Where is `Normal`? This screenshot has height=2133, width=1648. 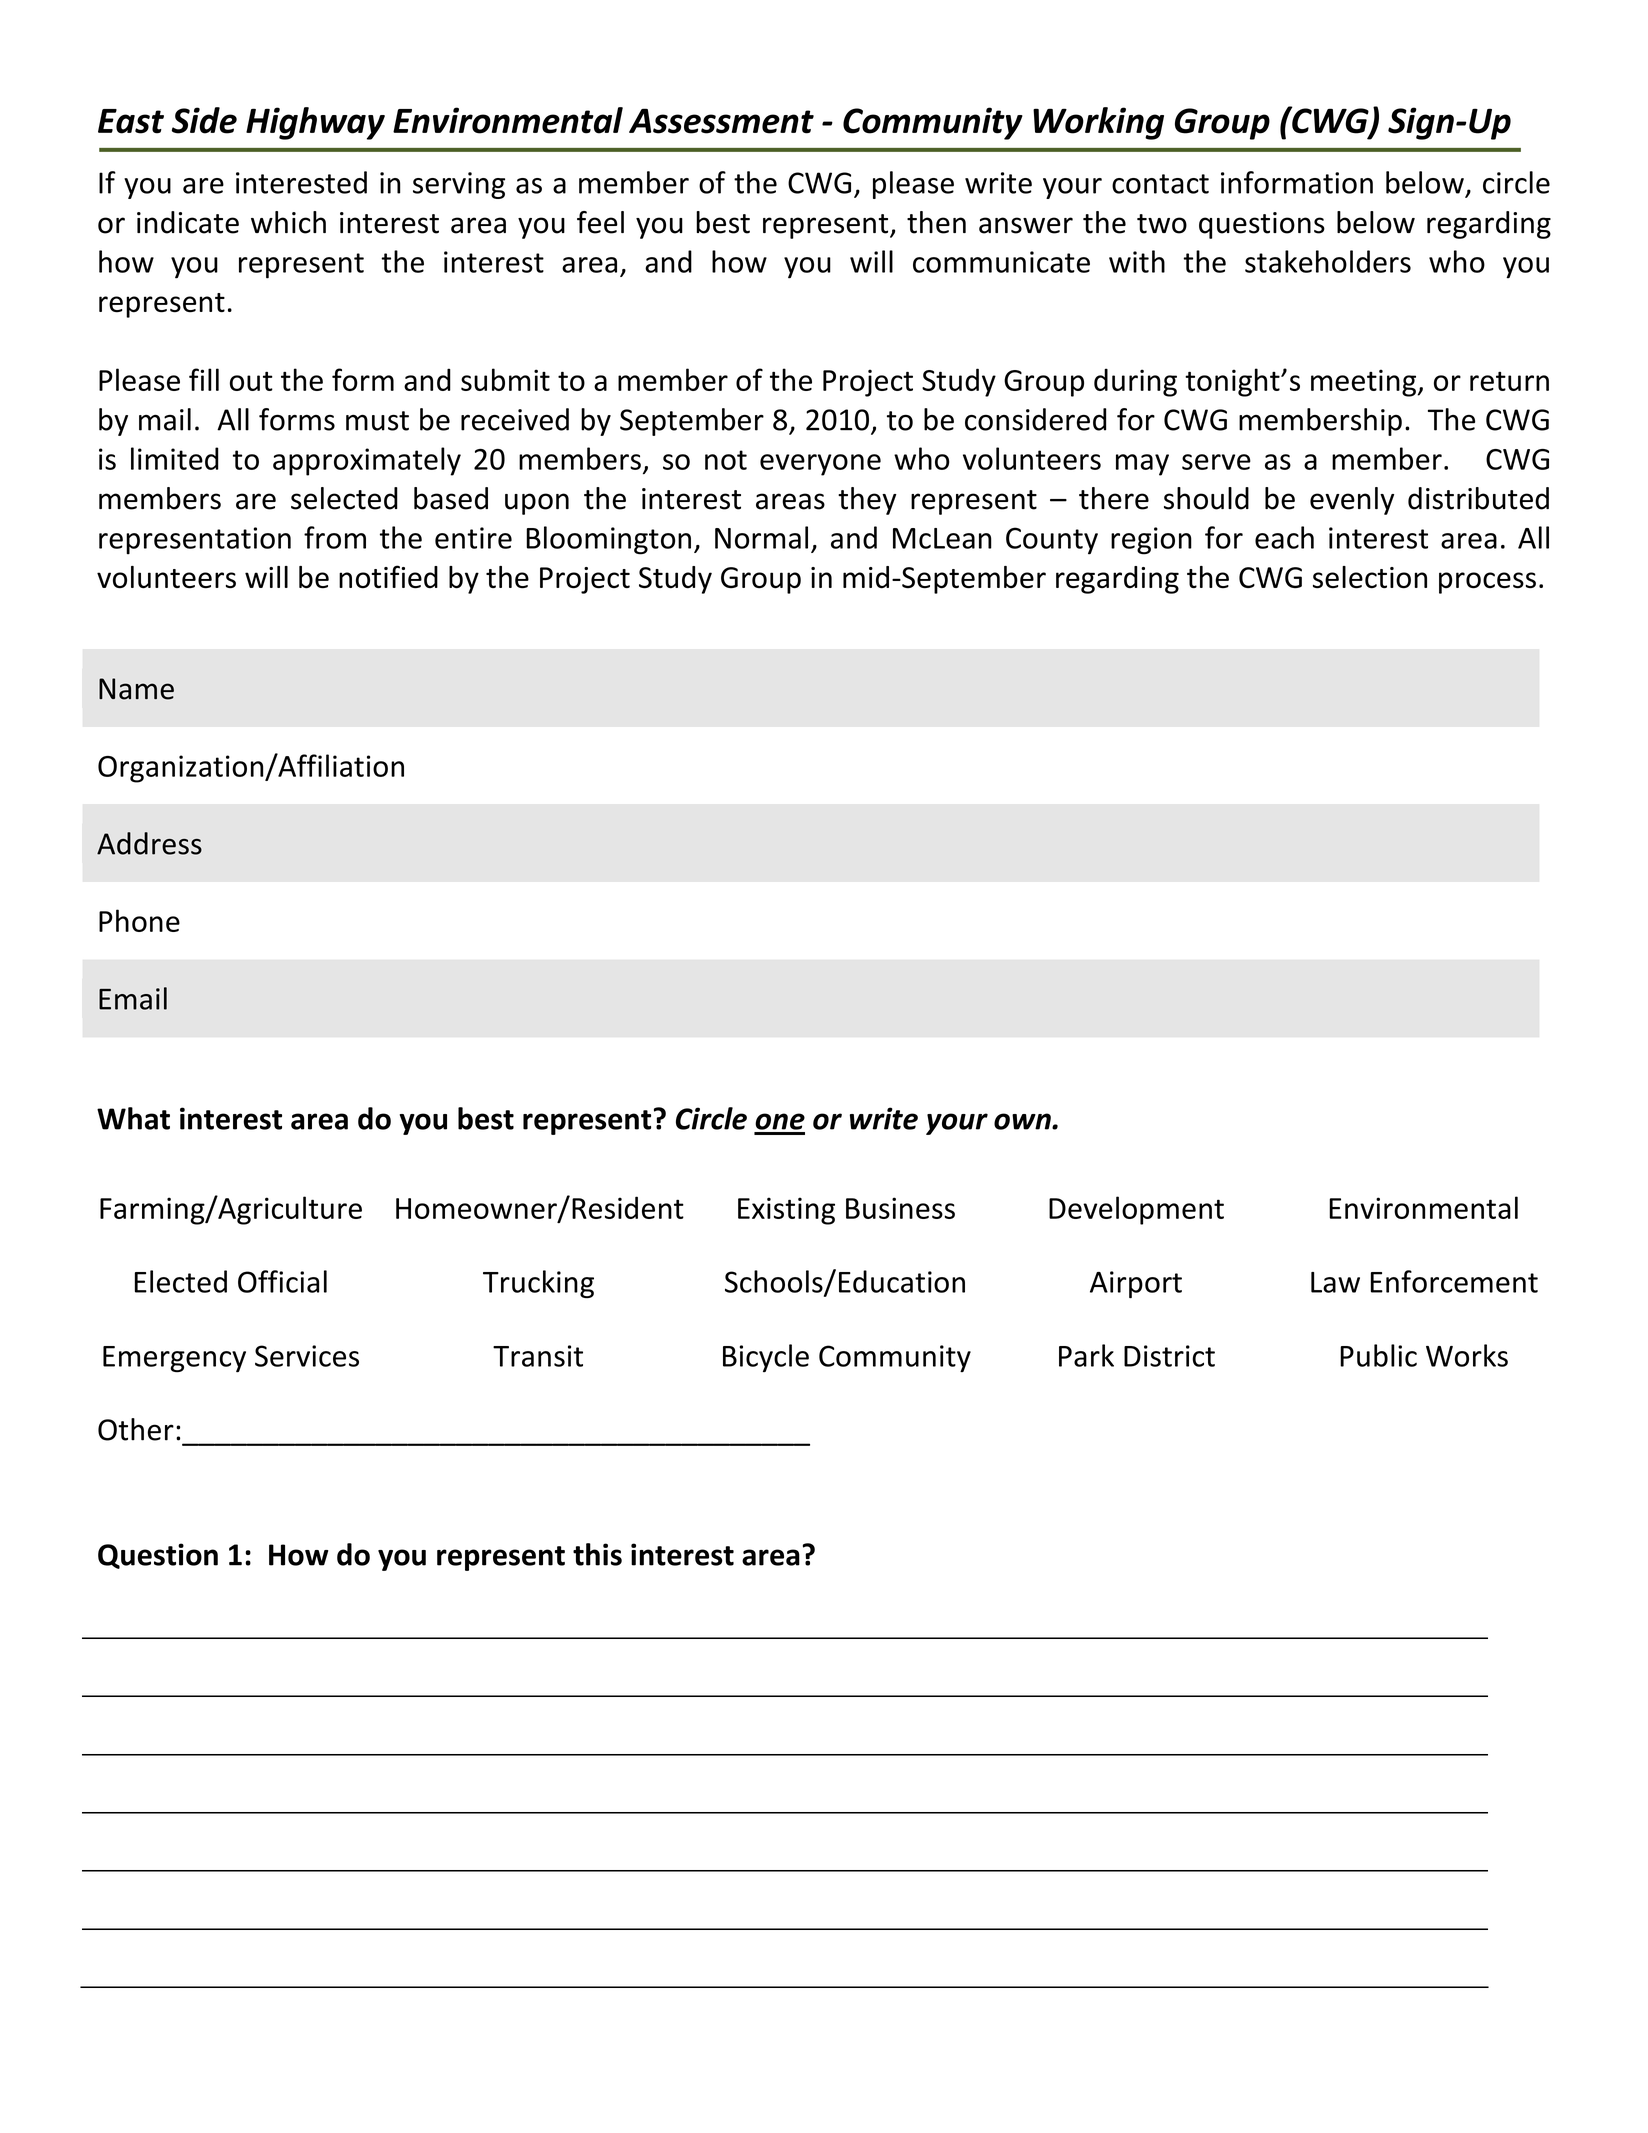 Normal is located at coordinates (761, 537).
